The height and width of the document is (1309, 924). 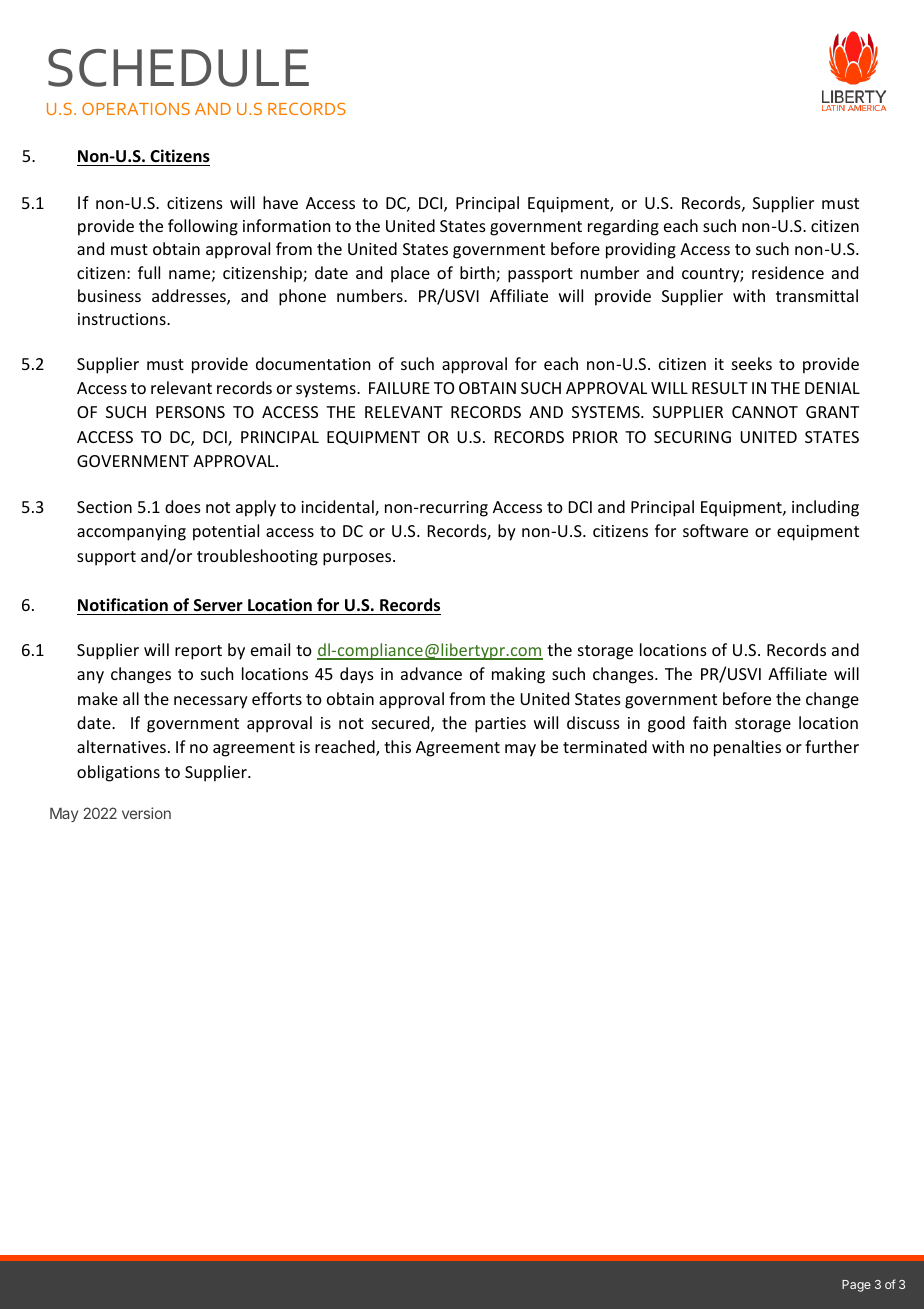 I want to click on regarding, so click(x=623, y=227).
